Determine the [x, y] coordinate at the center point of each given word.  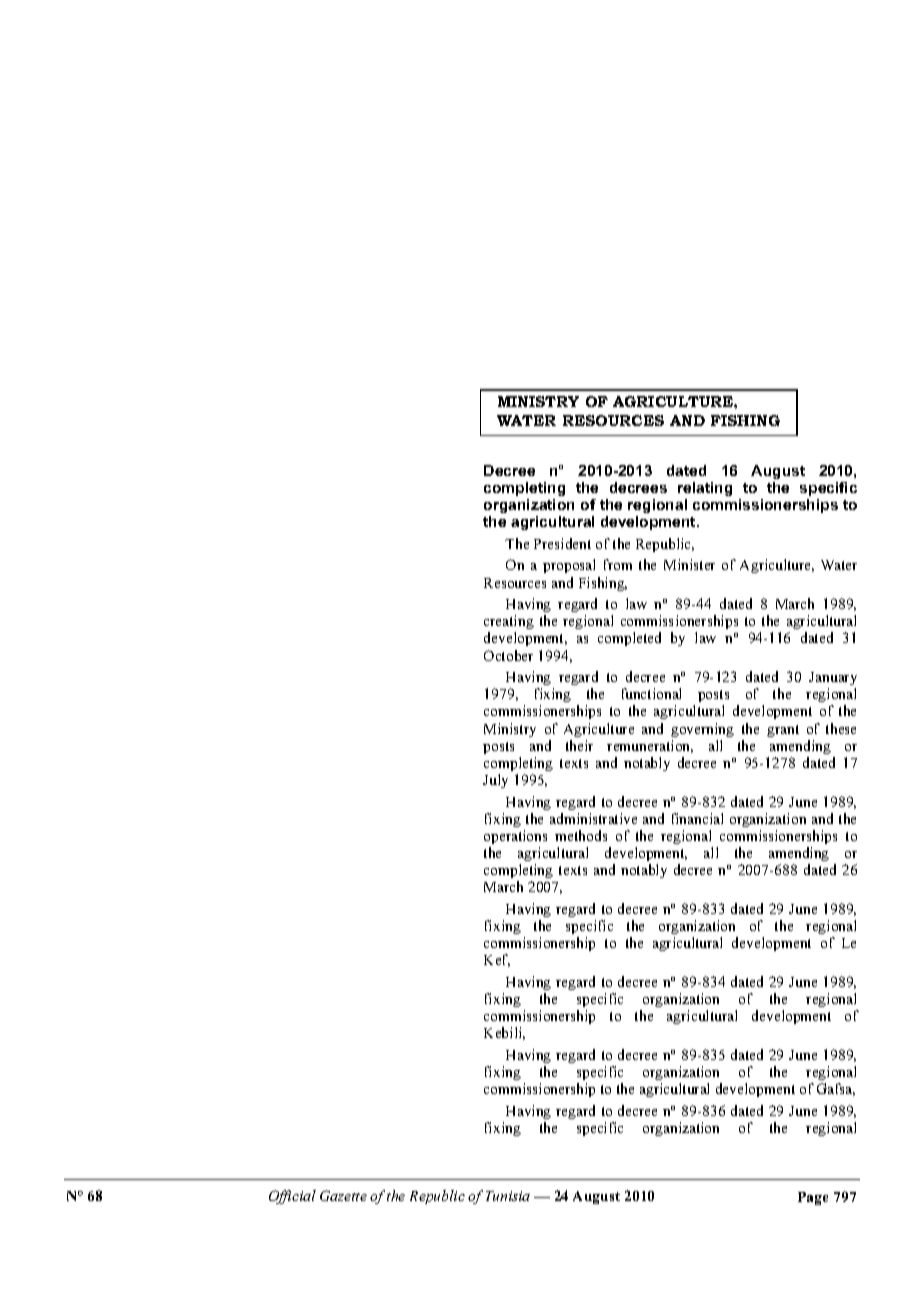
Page [813, 1198]
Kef [497, 960]
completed [629, 639]
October [508, 655]
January [833, 680]
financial [697, 818]
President [562, 543]
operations [515, 837]
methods [581, 835]
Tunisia [508, 1196]
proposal [569, 566]
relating [705, 489]
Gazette [343, 1195]
